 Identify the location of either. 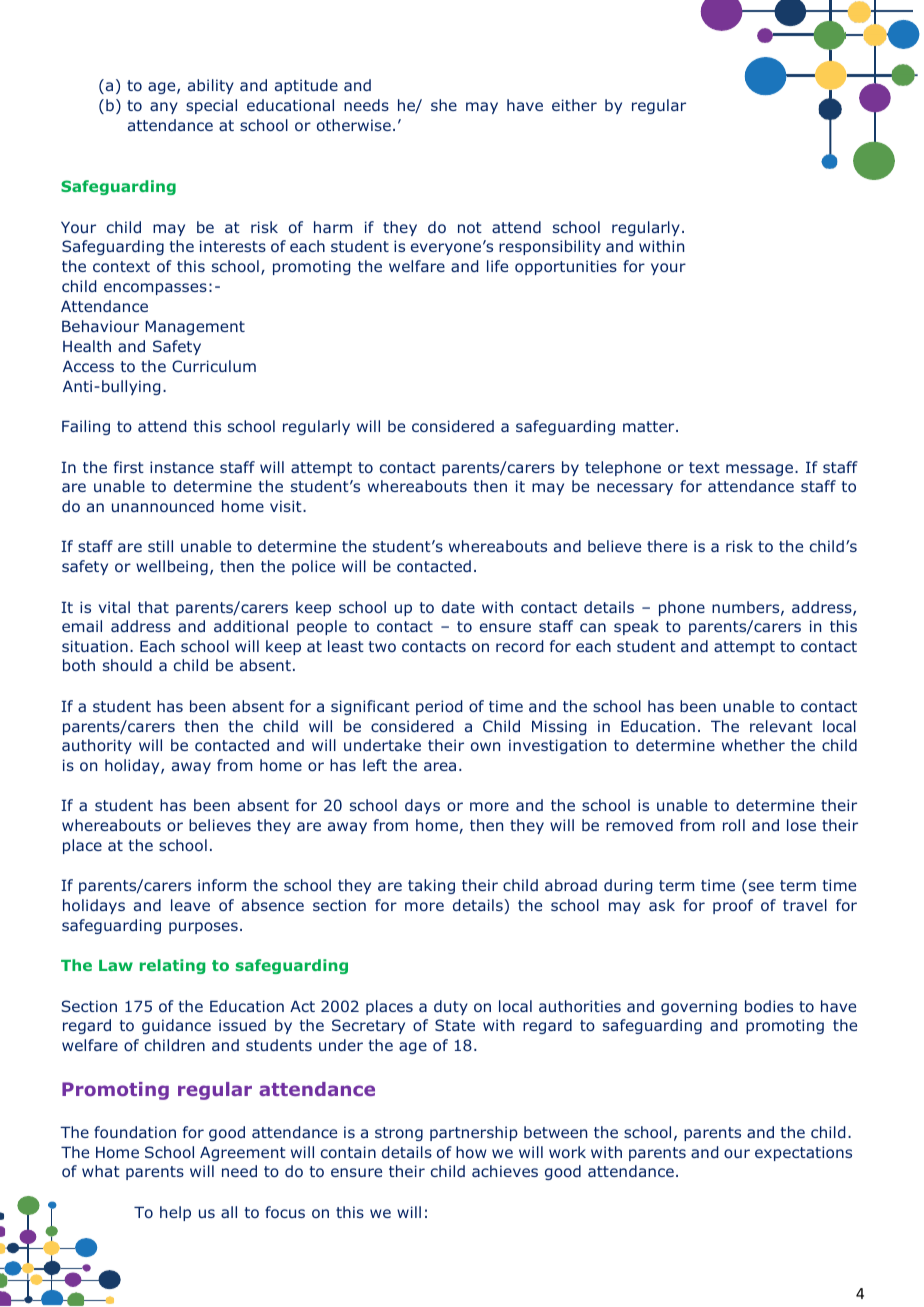
(574, 105).
